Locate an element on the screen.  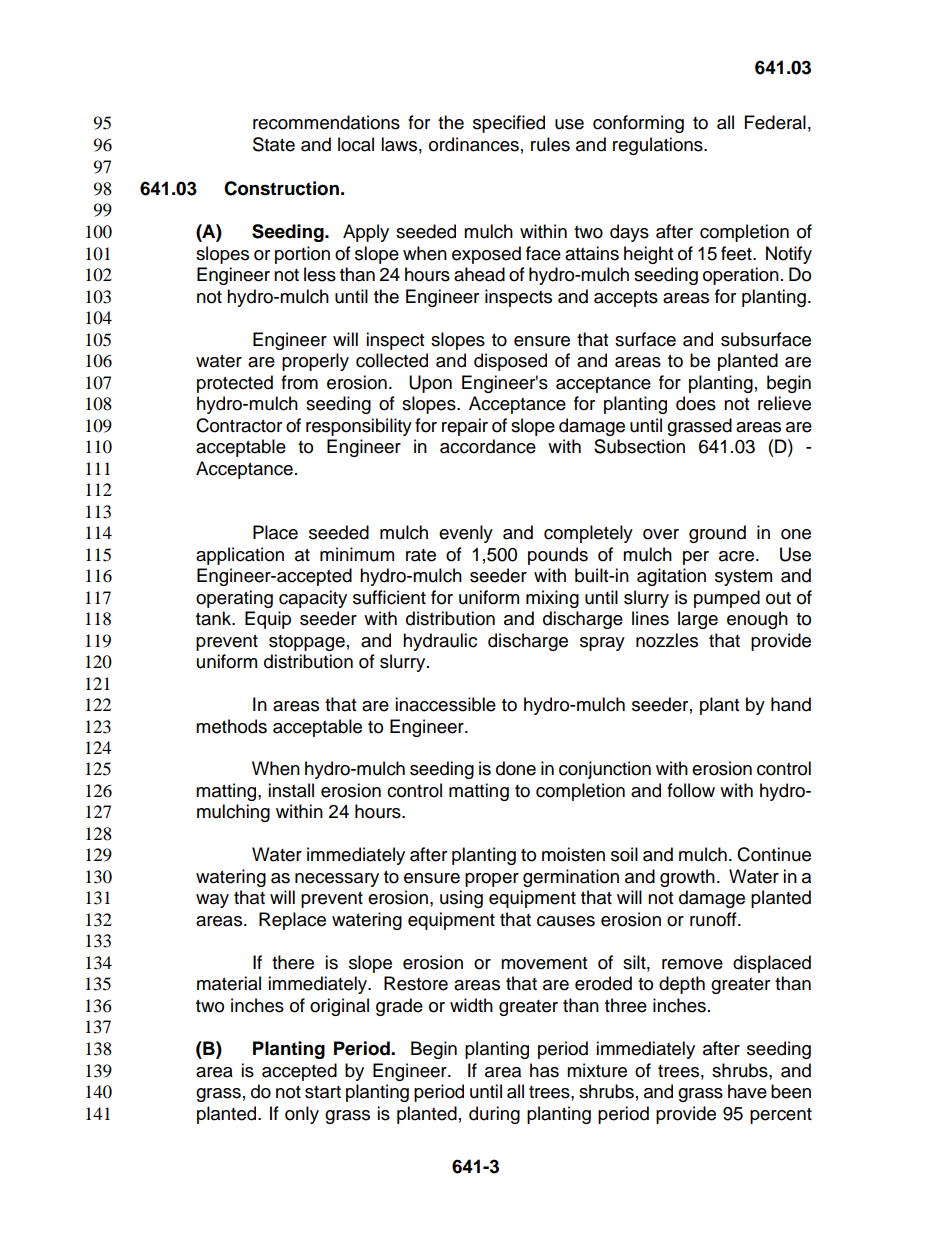
hand is located at coordinates (791, 704).
